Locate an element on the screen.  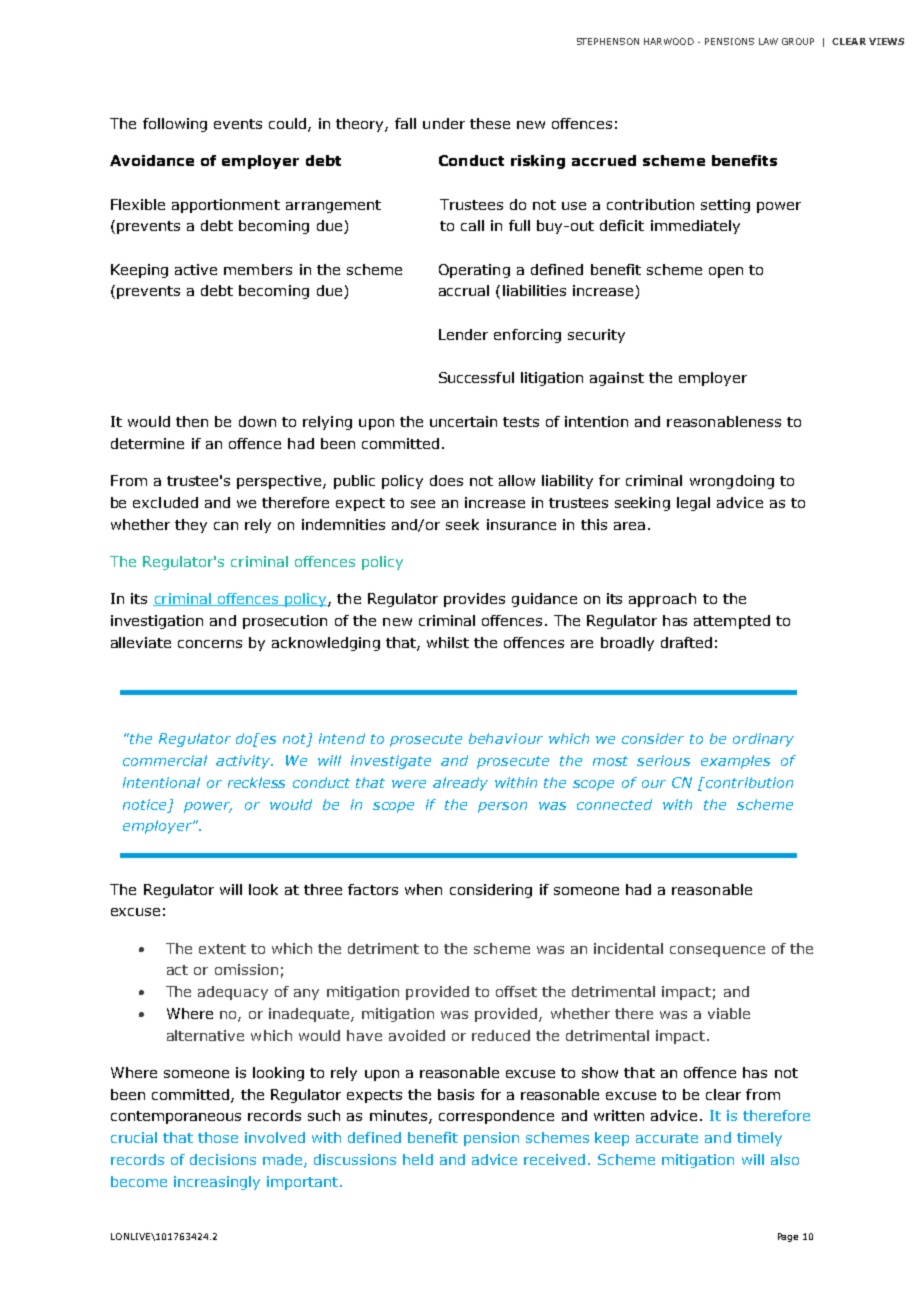
guidance is located at coordinates (544, 600).
